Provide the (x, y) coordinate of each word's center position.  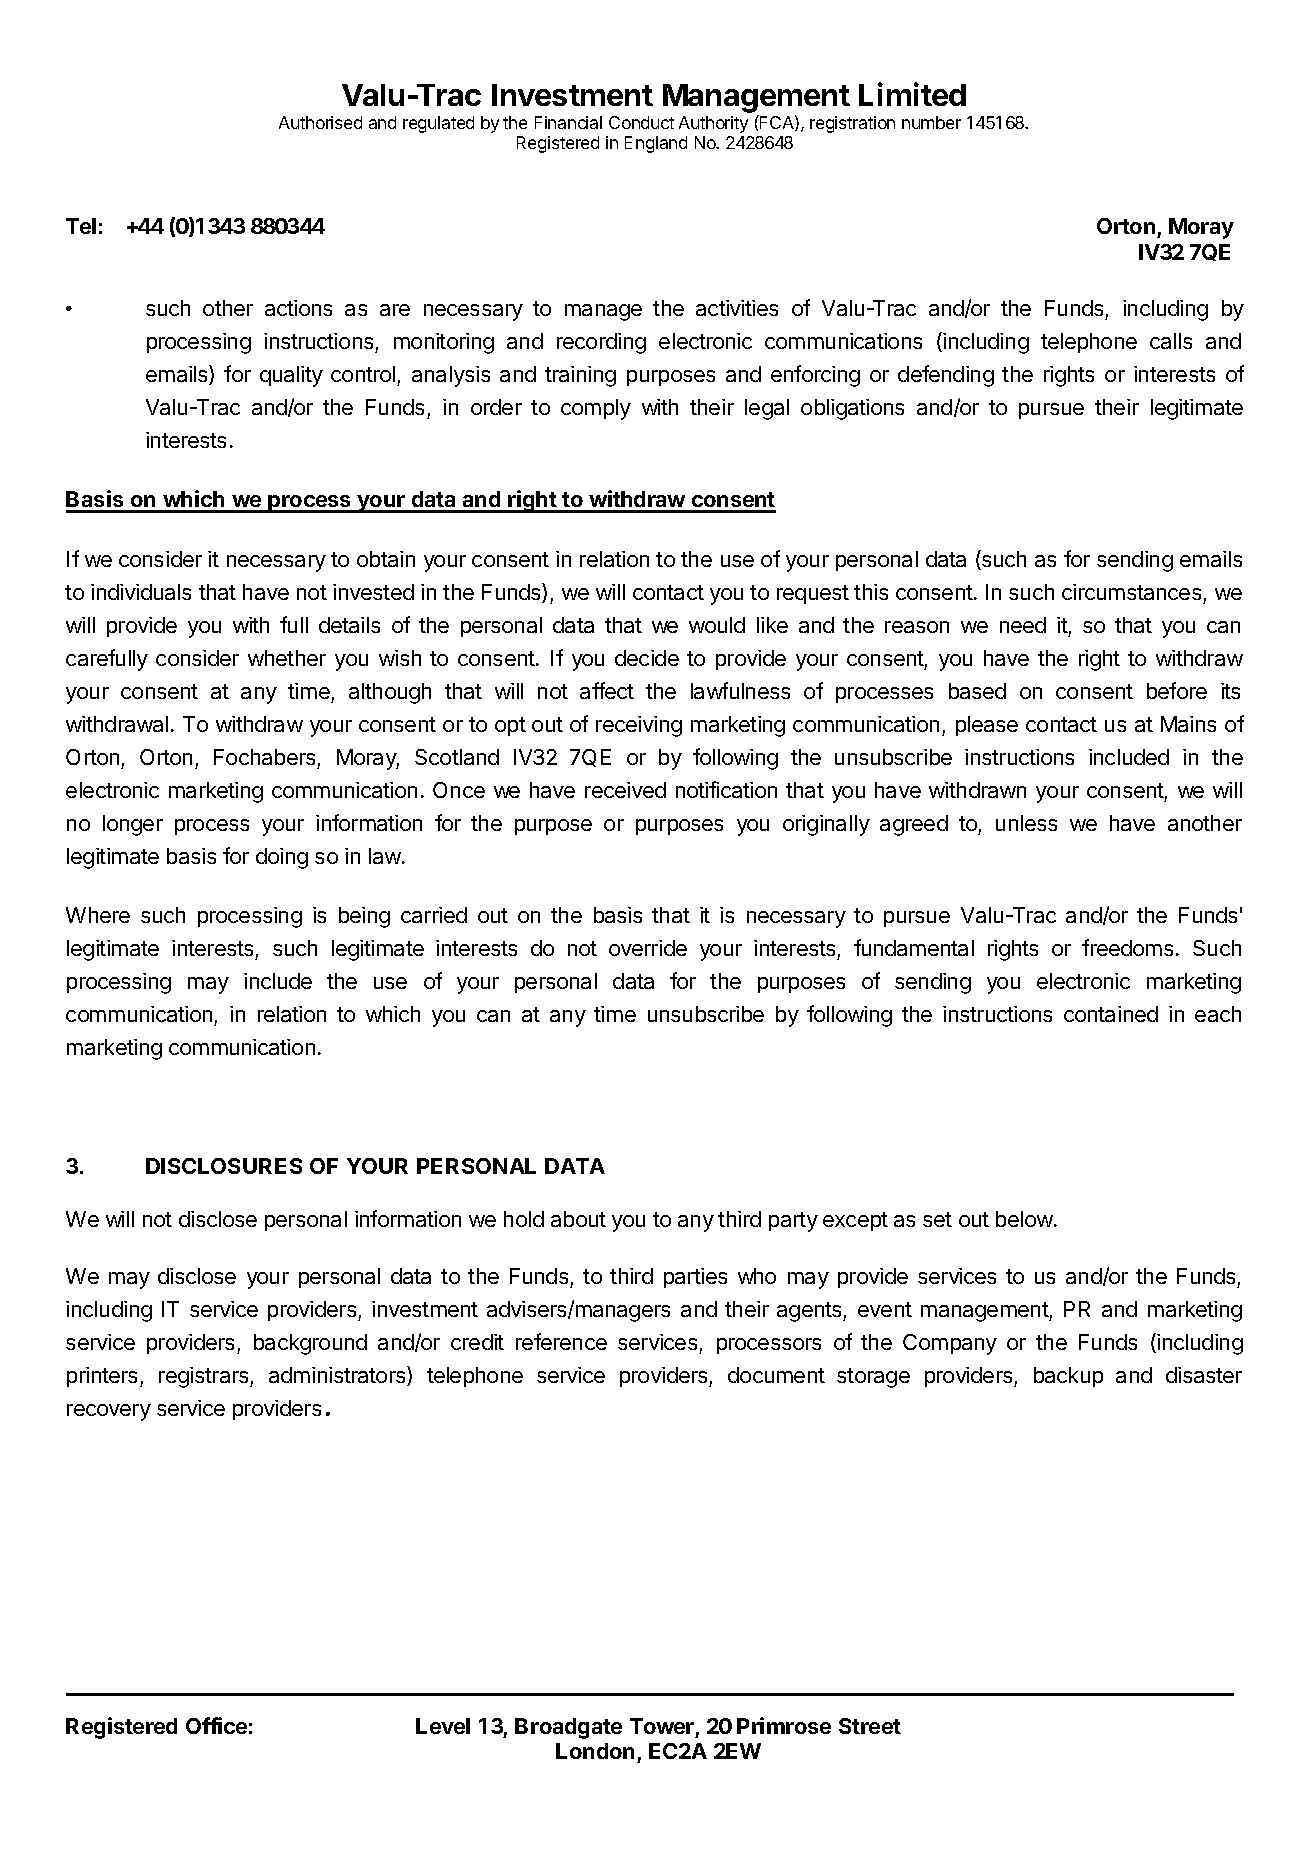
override (648, 948)
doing (282, 858)
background (310, 1344)
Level (443, 1726)
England (656, 144)
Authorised (320, 122)
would (717, 625)
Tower (662, 1726)
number (931, 122)
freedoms (1127, 947)
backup (1068, 1377)
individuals (141, 592)
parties (695, 1278)
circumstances (1131, 592)
